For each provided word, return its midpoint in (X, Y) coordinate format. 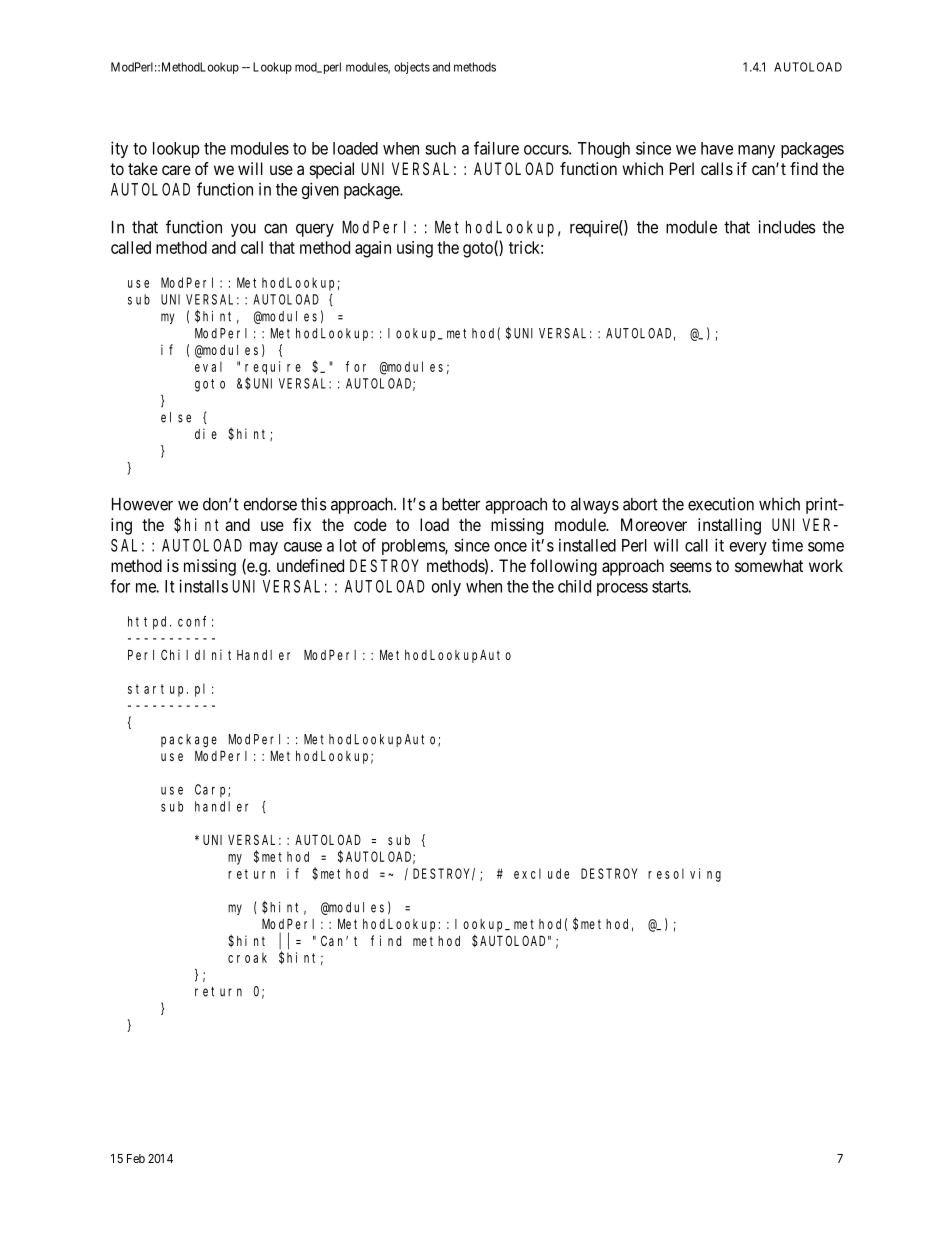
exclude (541, 873)
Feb (136, 1158)
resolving (684, 875)
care (176, 170)
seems (691, 567)
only (446, 588)
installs (203, 586)
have (717, 148)
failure (496, 148)
